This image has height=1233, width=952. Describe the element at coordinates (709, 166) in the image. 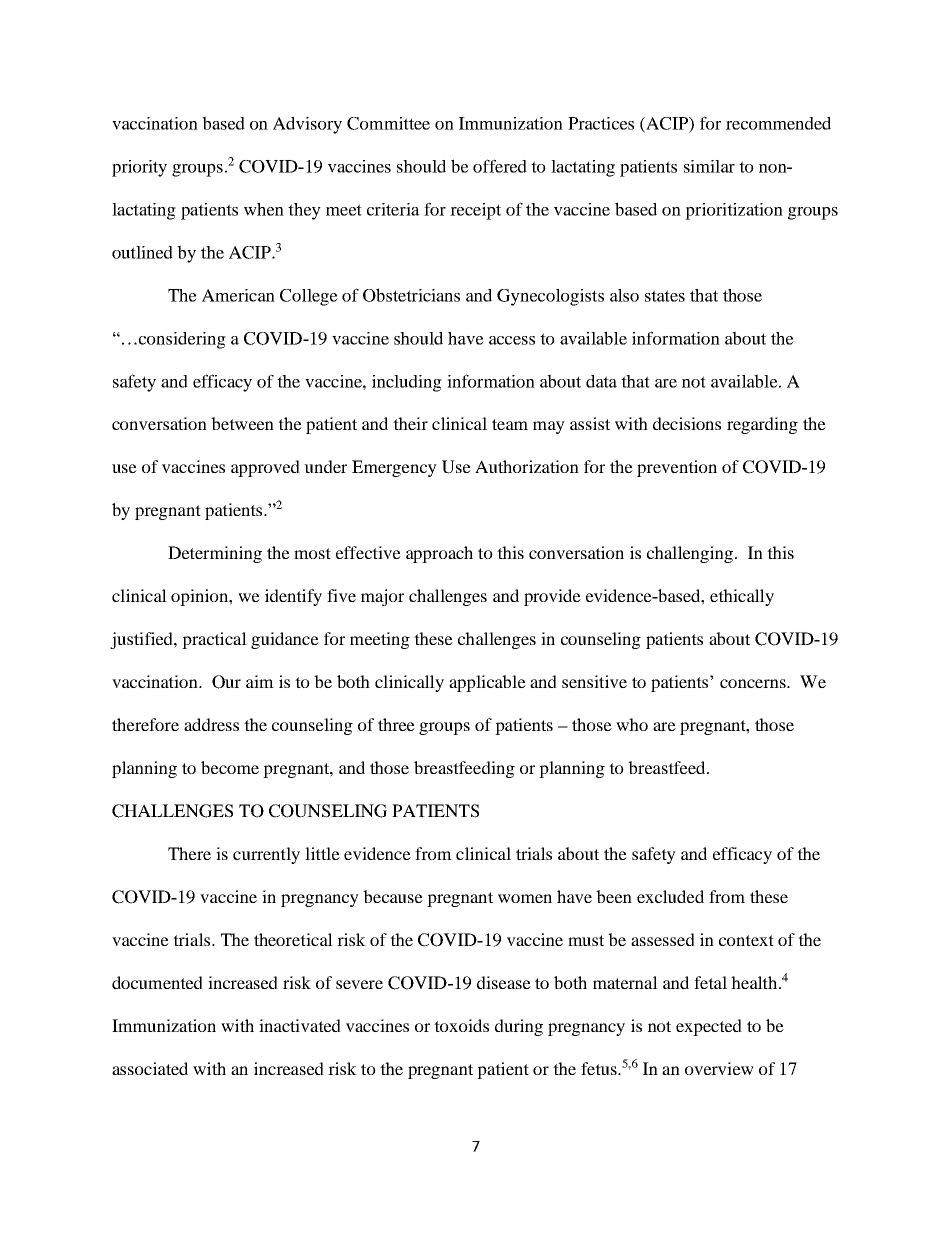

I see `similar` at that location.
